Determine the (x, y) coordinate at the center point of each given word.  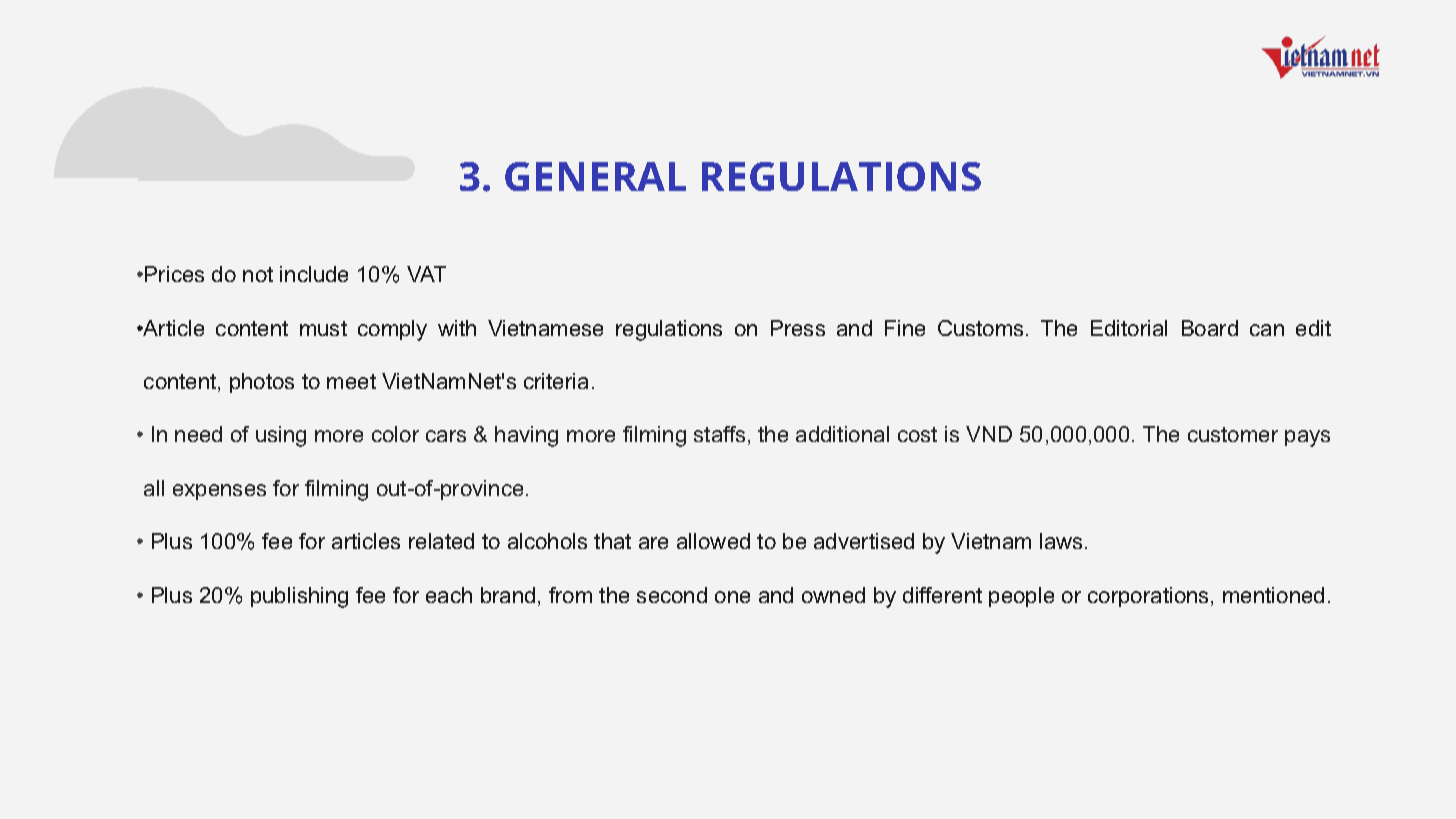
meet (351, 381)
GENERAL (595, 176)
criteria (556, 381)
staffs (719, 434)
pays (1307, 438)
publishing (299, 597)
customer (1233, 434)
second (672, 595)
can (1267, 330)
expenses (219, 492)
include (314, 274)
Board (1210, 328)
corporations (1150, 597)
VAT (426, 274)
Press (798, 328)
